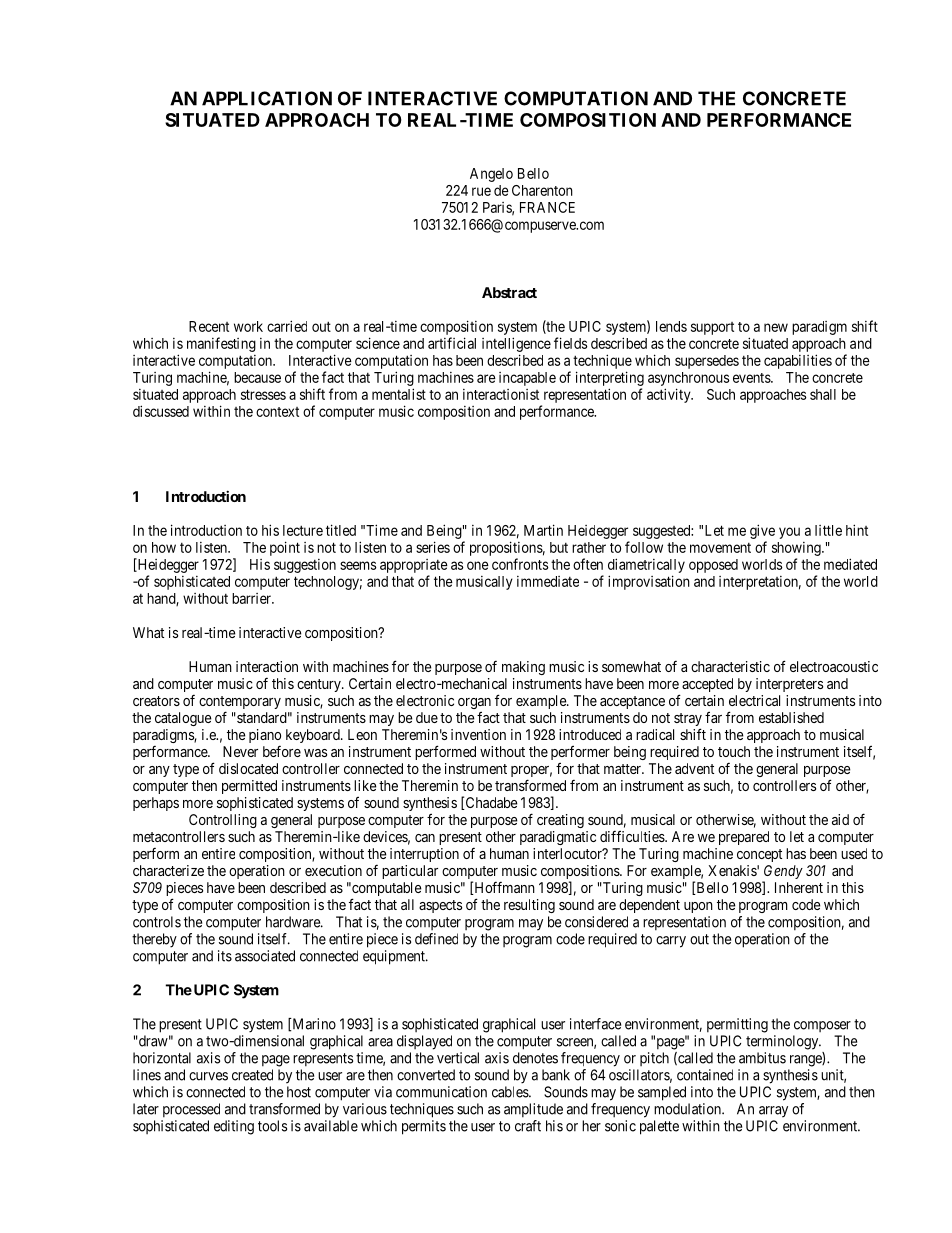 The width and height of the screenshot is (952, 1233). Describe the element at coordinates (208, 1076) in the screenshot. I see `curves` at that location.
